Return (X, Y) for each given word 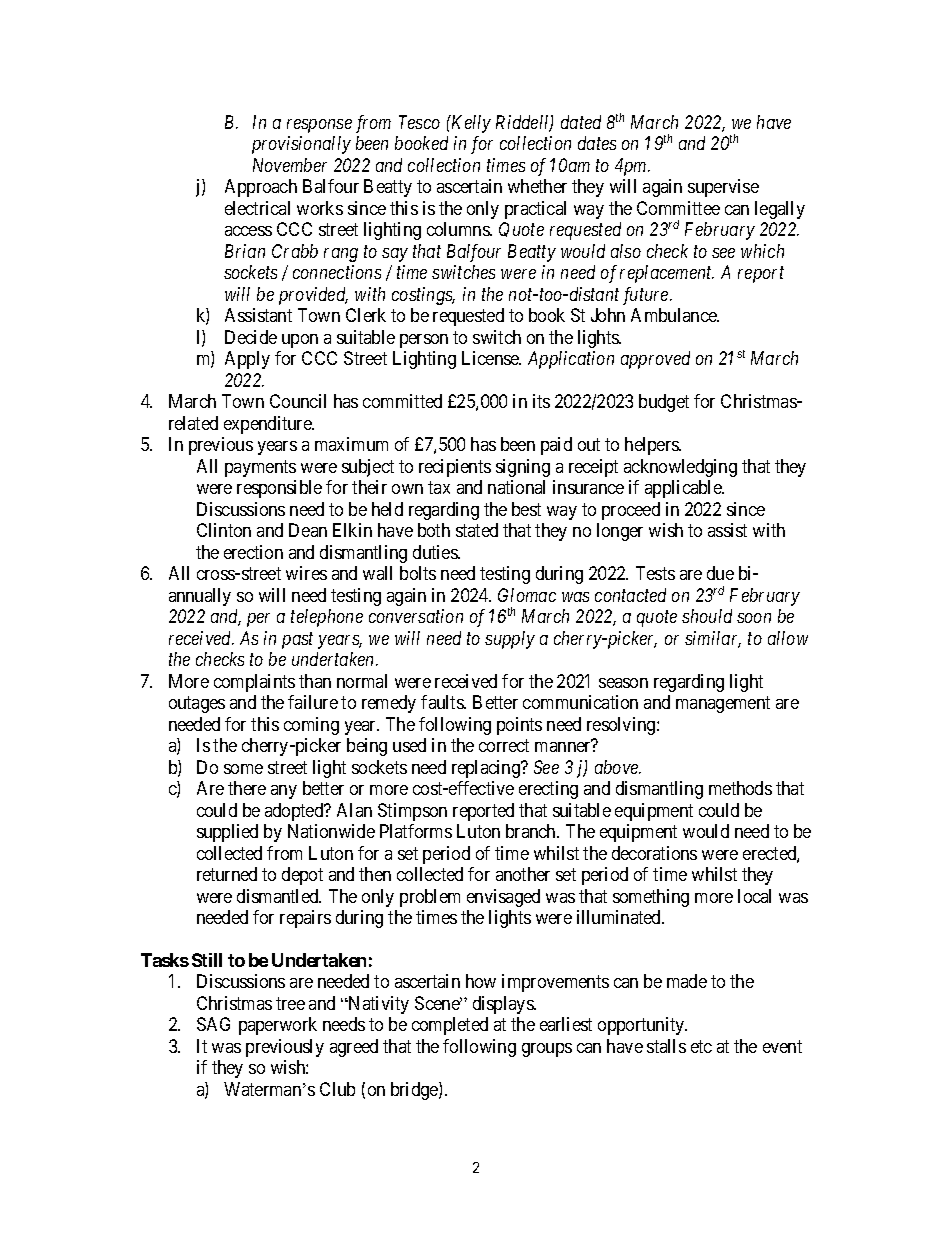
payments (260, 468)
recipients (455, 468)
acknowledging (680, 468)
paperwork (278, 1026)
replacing (487, 769)
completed (450, 1026)
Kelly (470, 124)
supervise (723, 188)
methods (740, 788)
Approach (261, 188)
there (247, 788)
